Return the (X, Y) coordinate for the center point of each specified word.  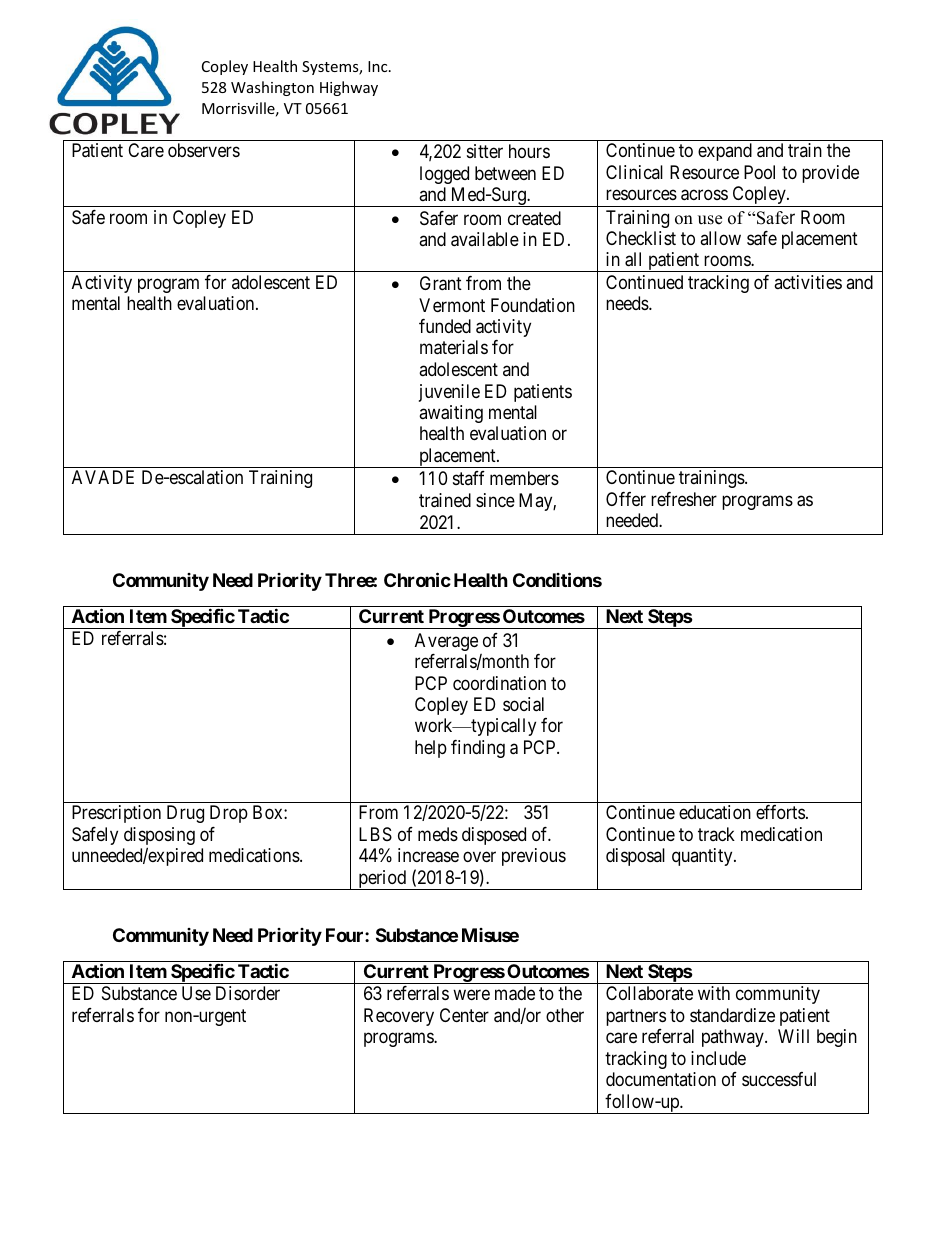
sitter (485, 151)
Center (464, 1015)
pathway (734, 1038)
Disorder (248, 993)
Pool (759, 172)
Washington (272, 88)
